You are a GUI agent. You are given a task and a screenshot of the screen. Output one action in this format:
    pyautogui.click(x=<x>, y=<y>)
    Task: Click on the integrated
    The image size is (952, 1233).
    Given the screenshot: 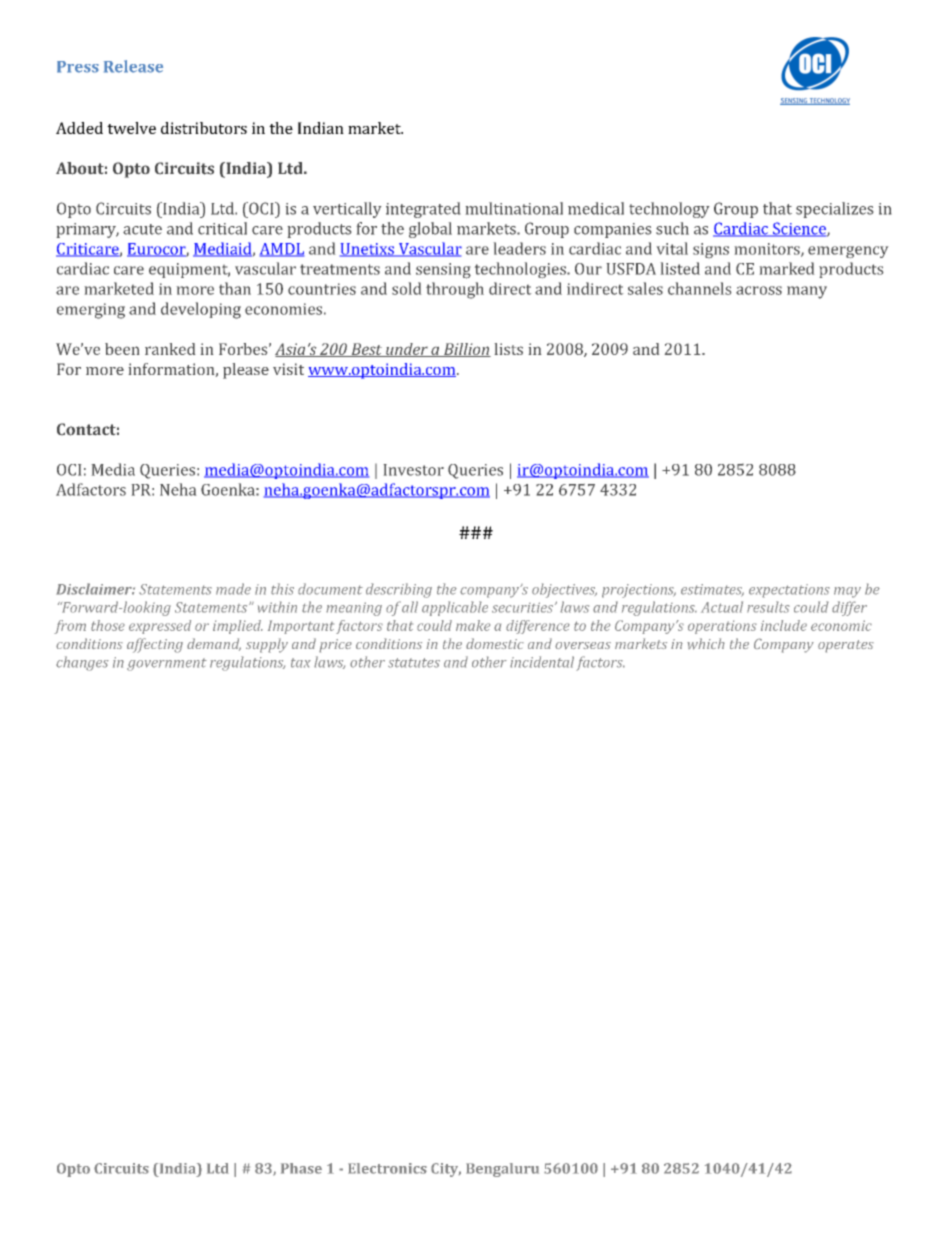 What is the action you would take?
    pyautogui.click(x=423, y=210)
